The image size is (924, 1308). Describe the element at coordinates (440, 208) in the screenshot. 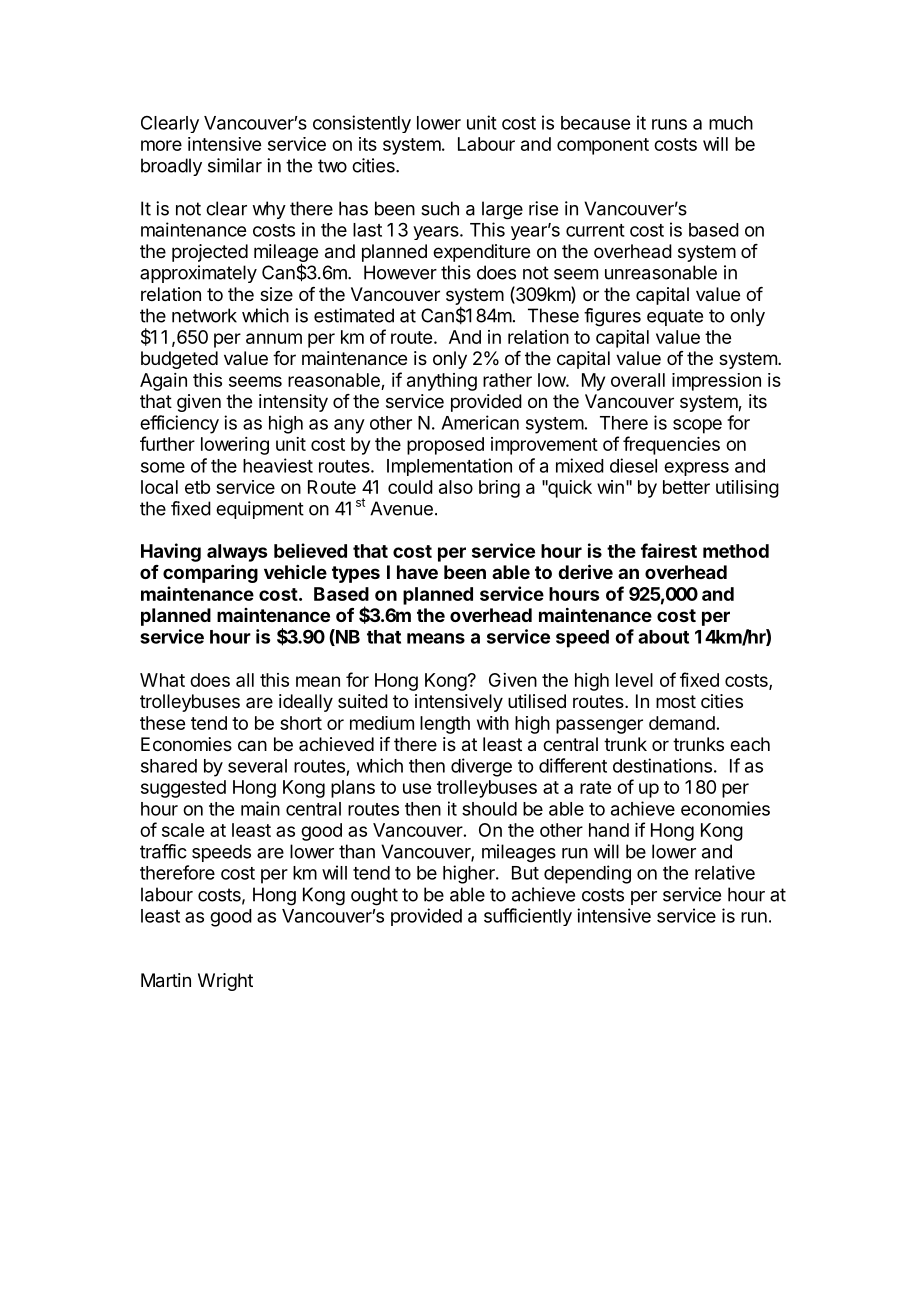

I see `such` at that location.
